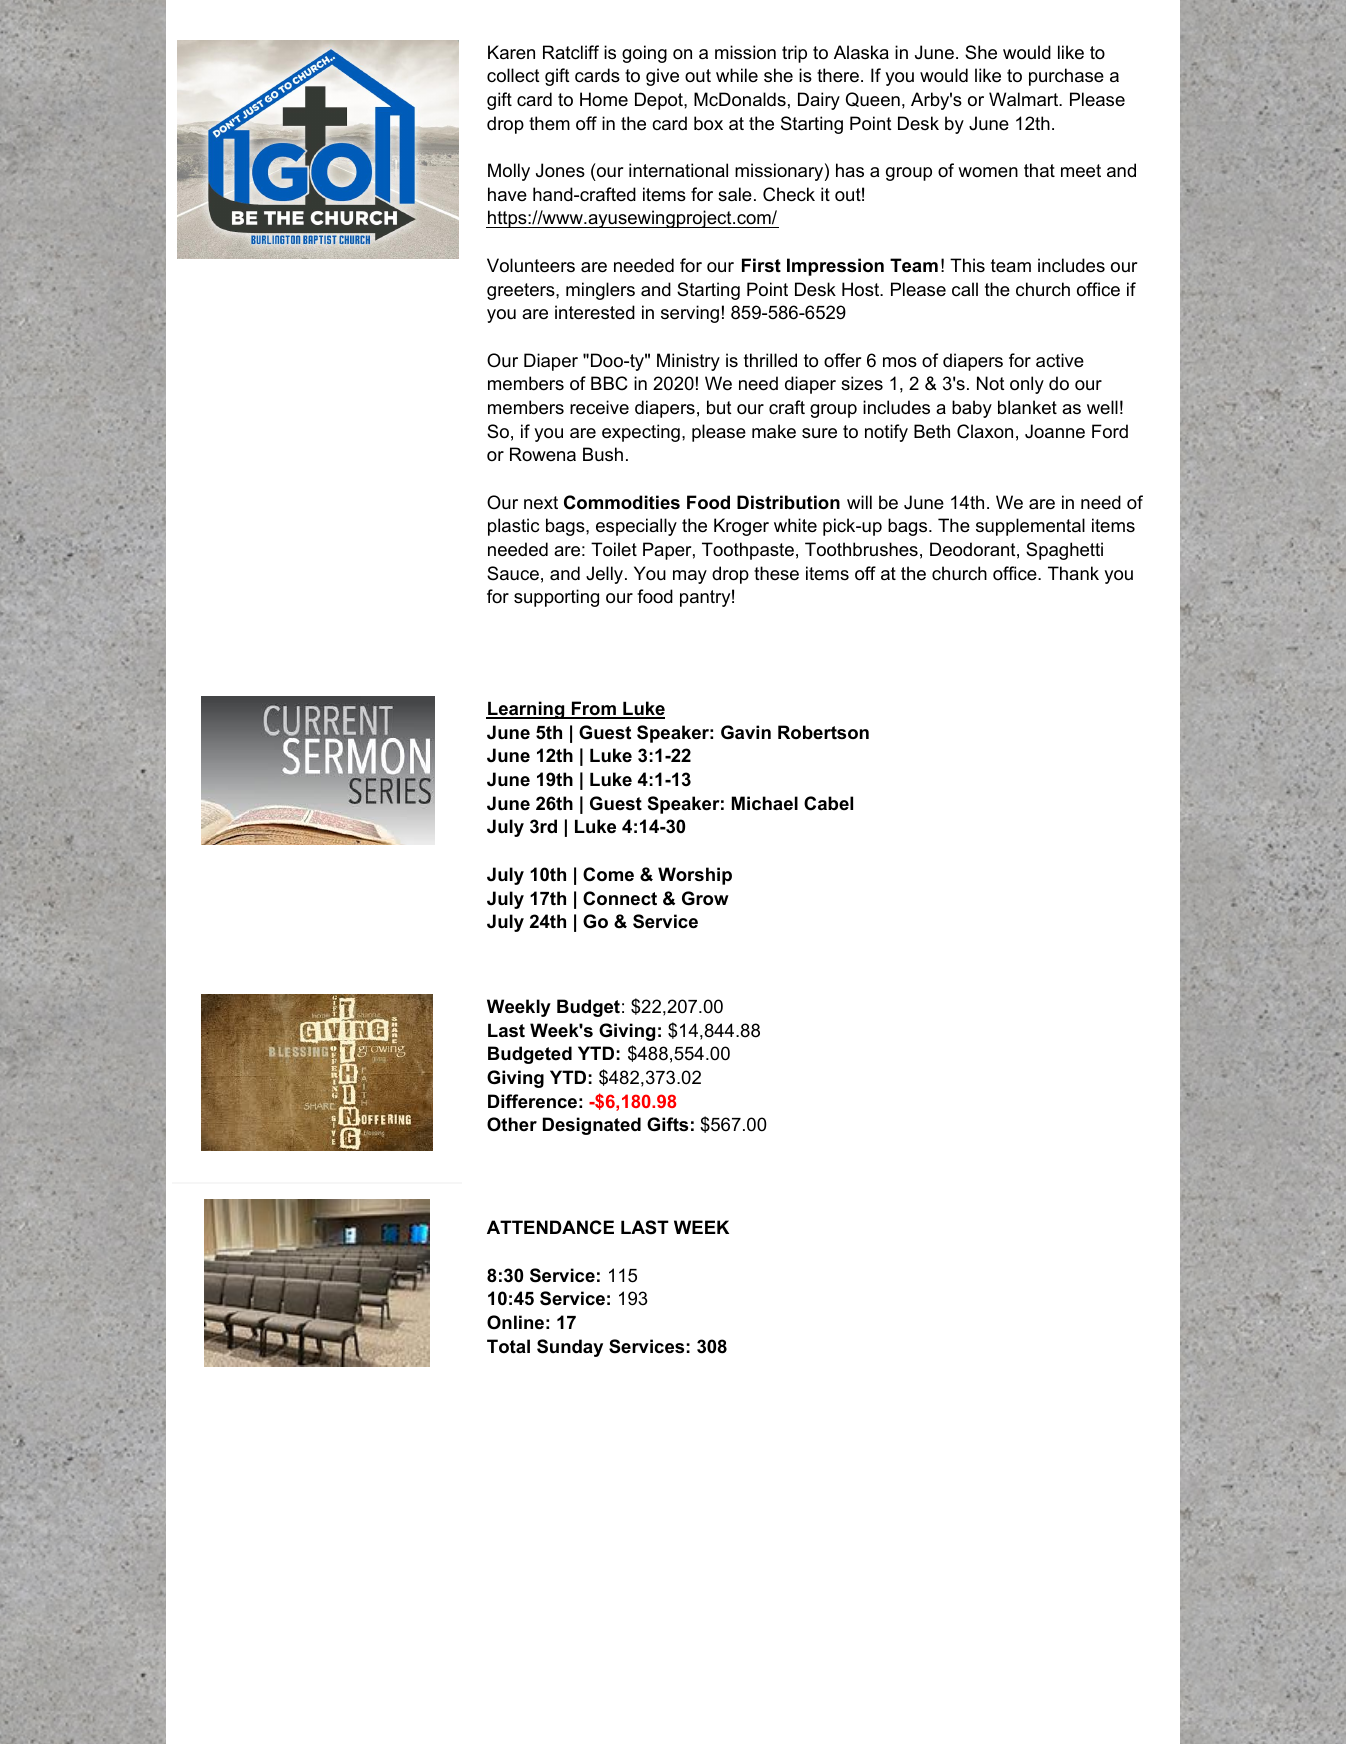 Image resolution: width=1347 pixels, height=1744 pixels. I want to click on Thank, so click(1073, 573).
